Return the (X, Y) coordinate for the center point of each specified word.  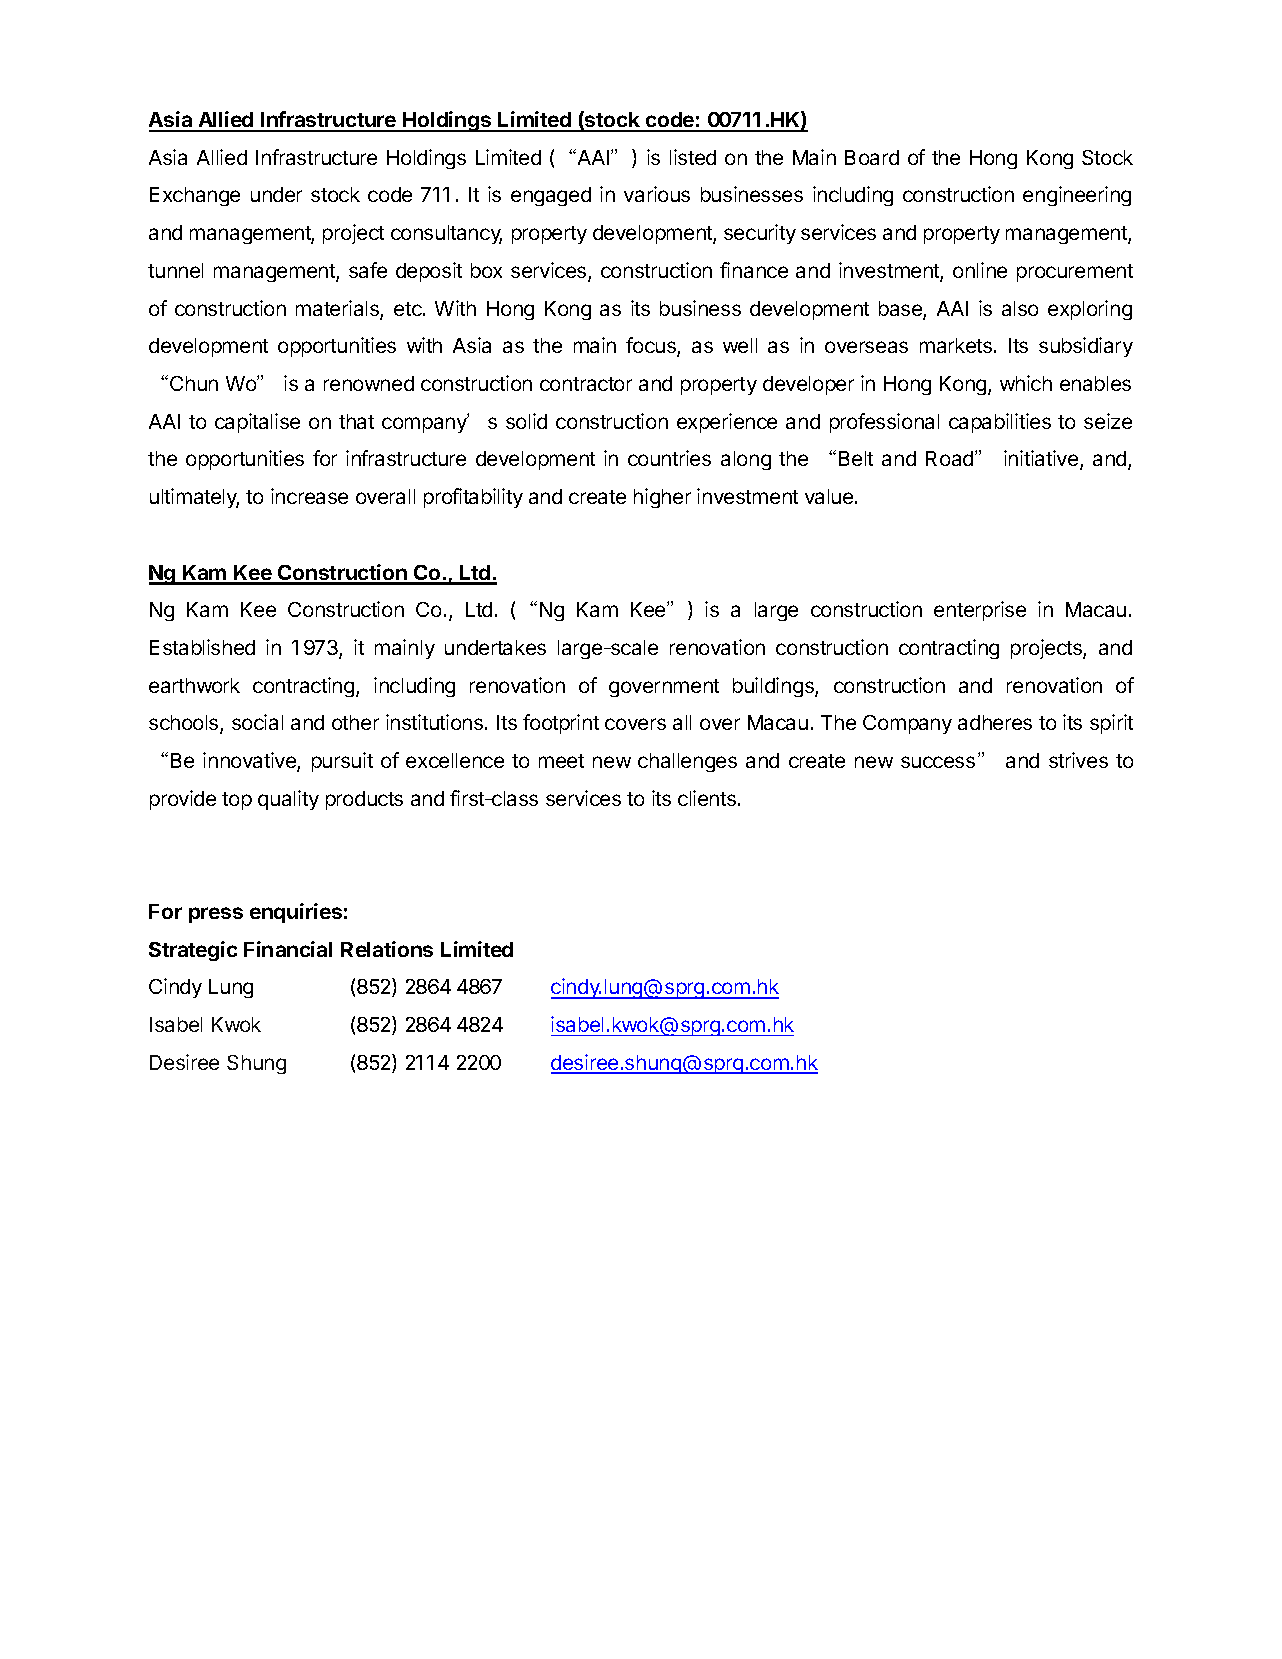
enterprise (980, 611)
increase (309, 496)
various (657, 194)
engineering (1077, 196)
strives (1078, 760)
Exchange (195, 196)
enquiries (296, 913)
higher (662, 498)
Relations (387, 949)
